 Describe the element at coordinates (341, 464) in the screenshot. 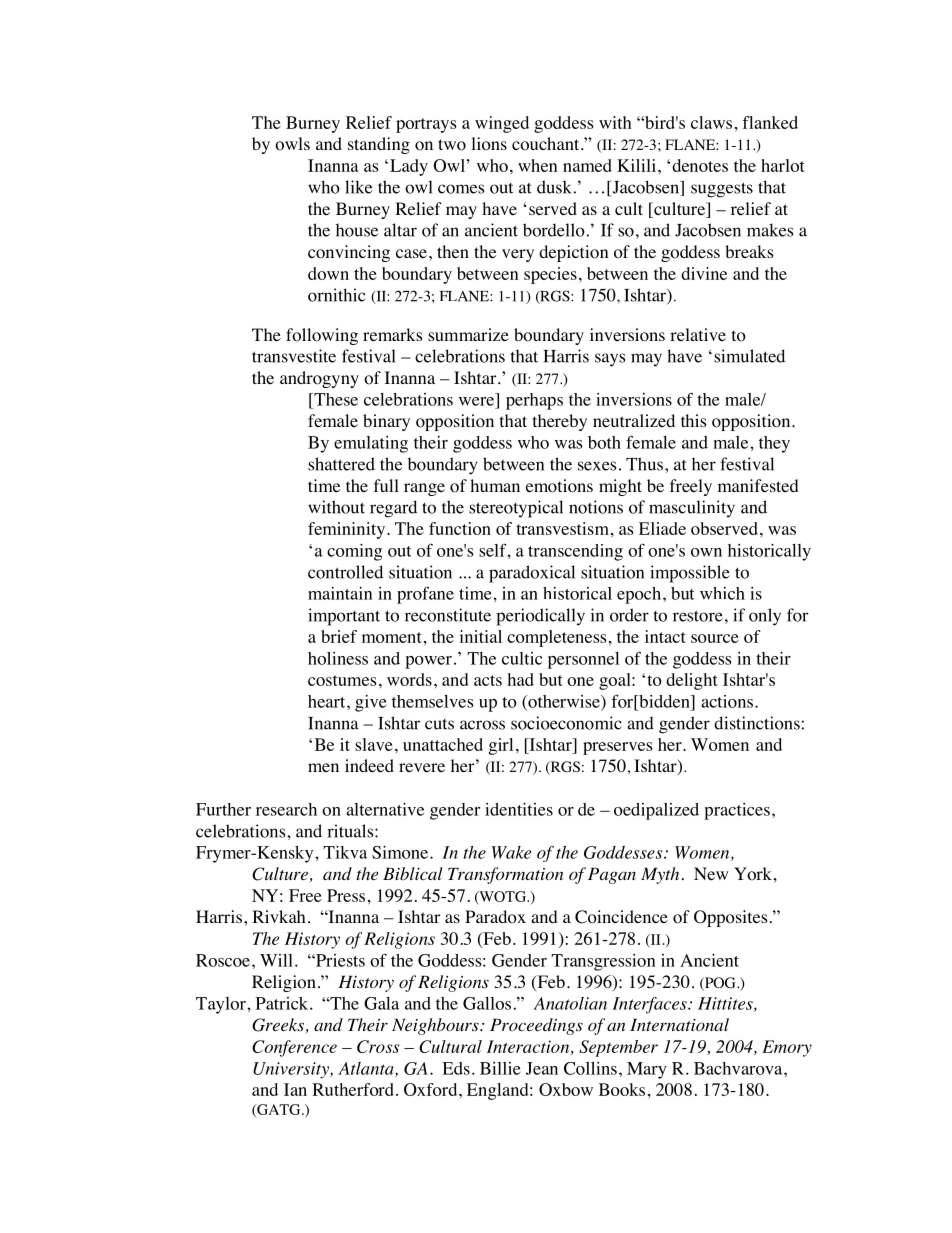

I see `shattered` at that location.
